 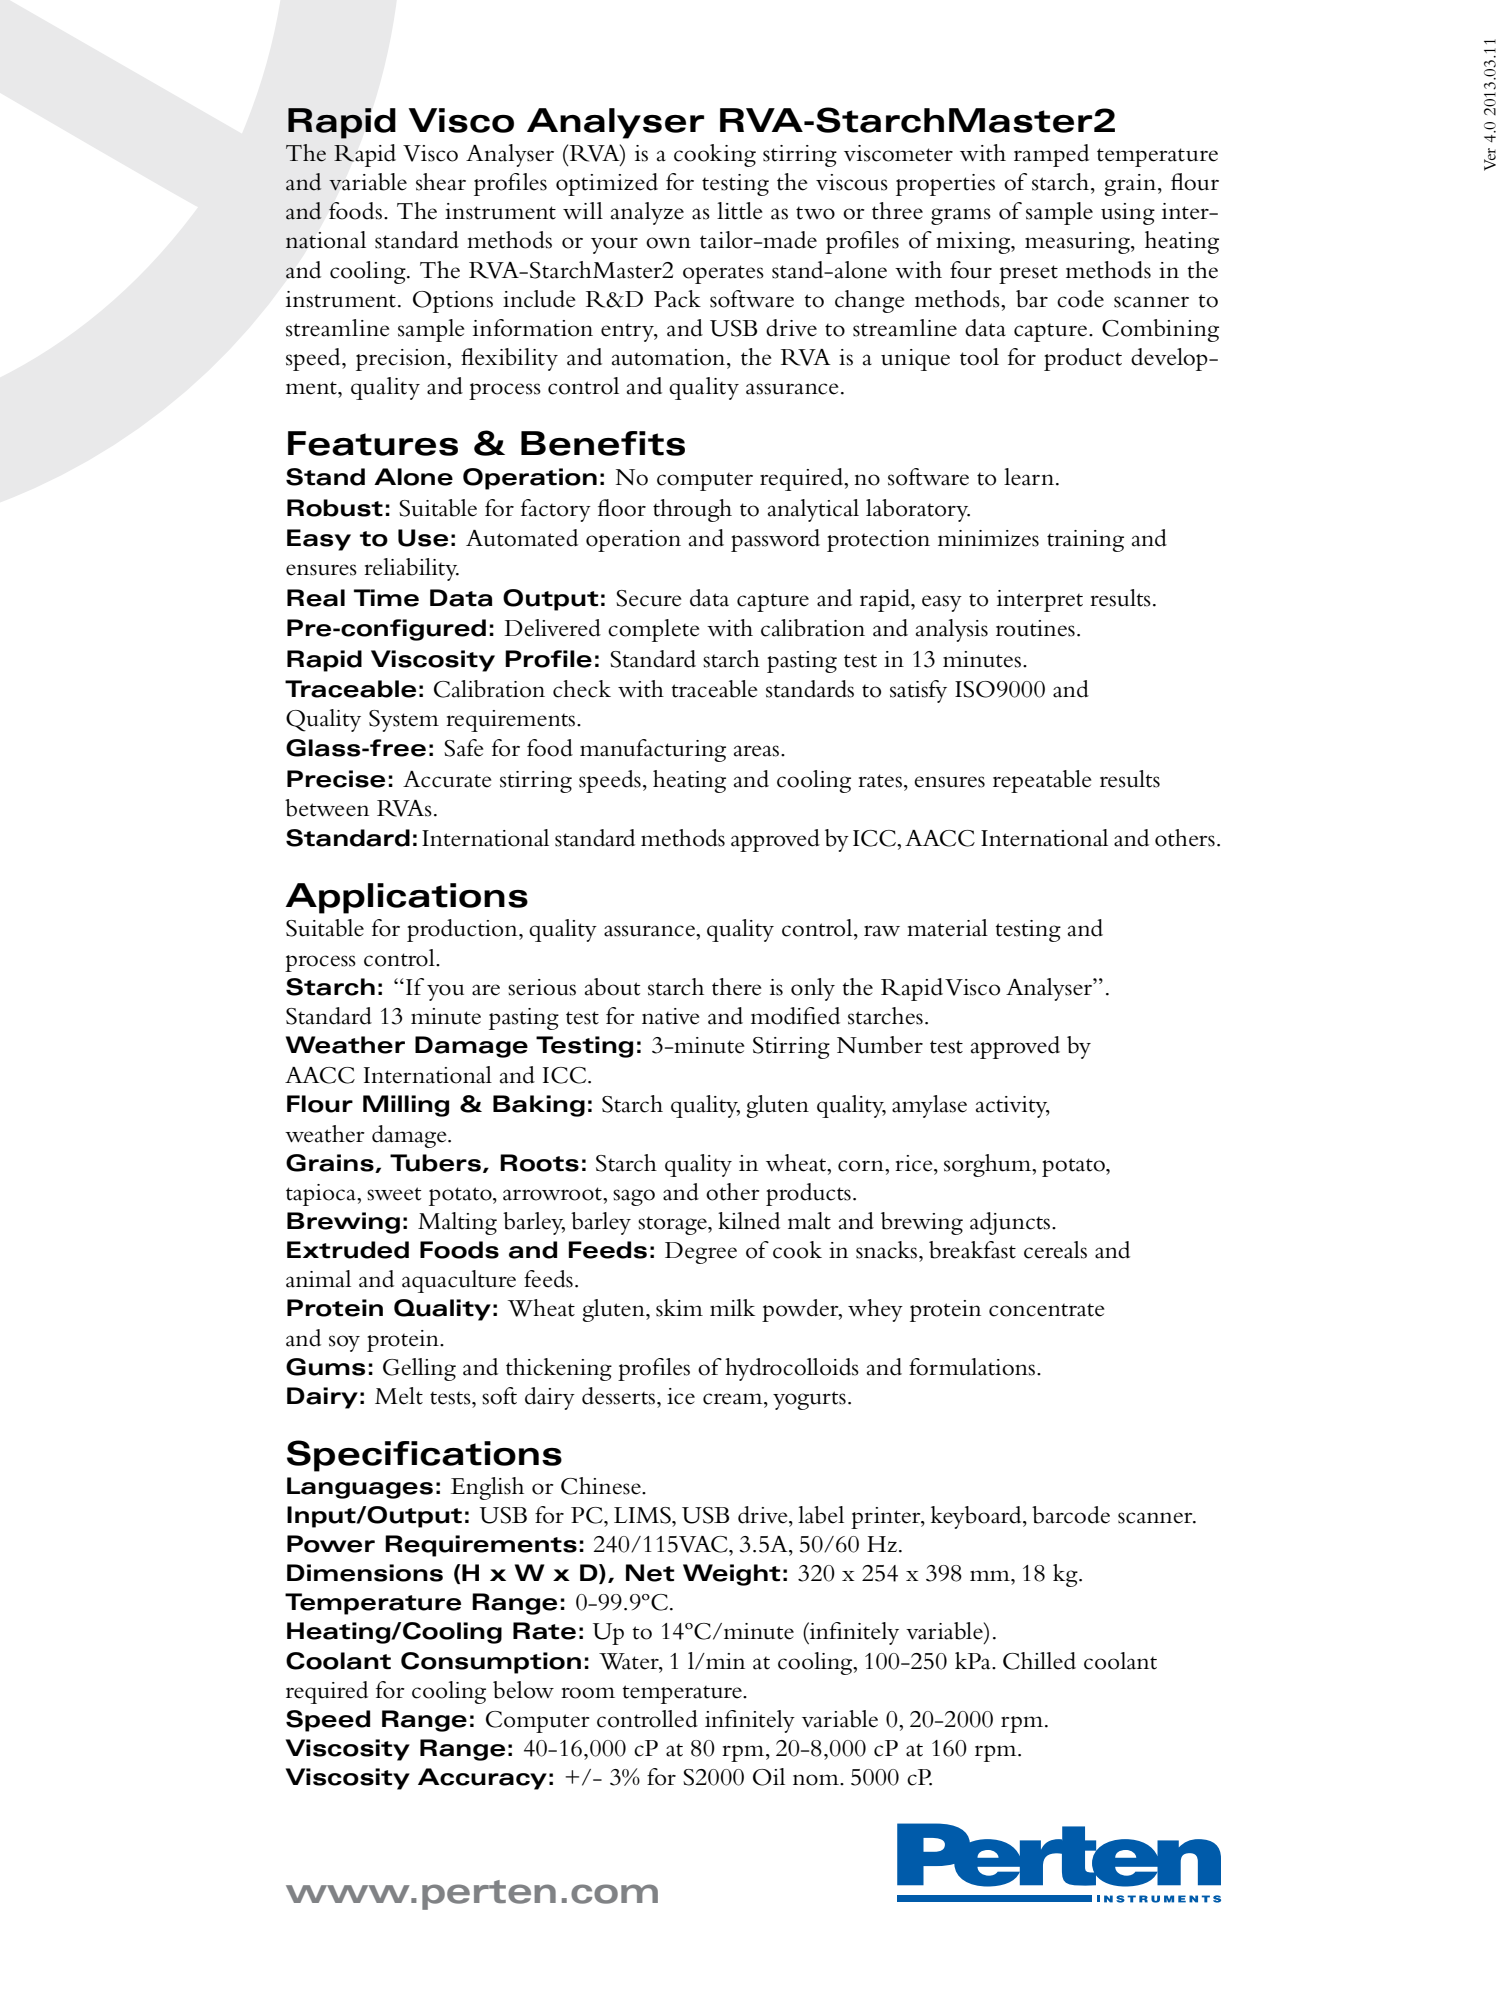 I want to click on Accuracy, so click(x=482, y=1779).
